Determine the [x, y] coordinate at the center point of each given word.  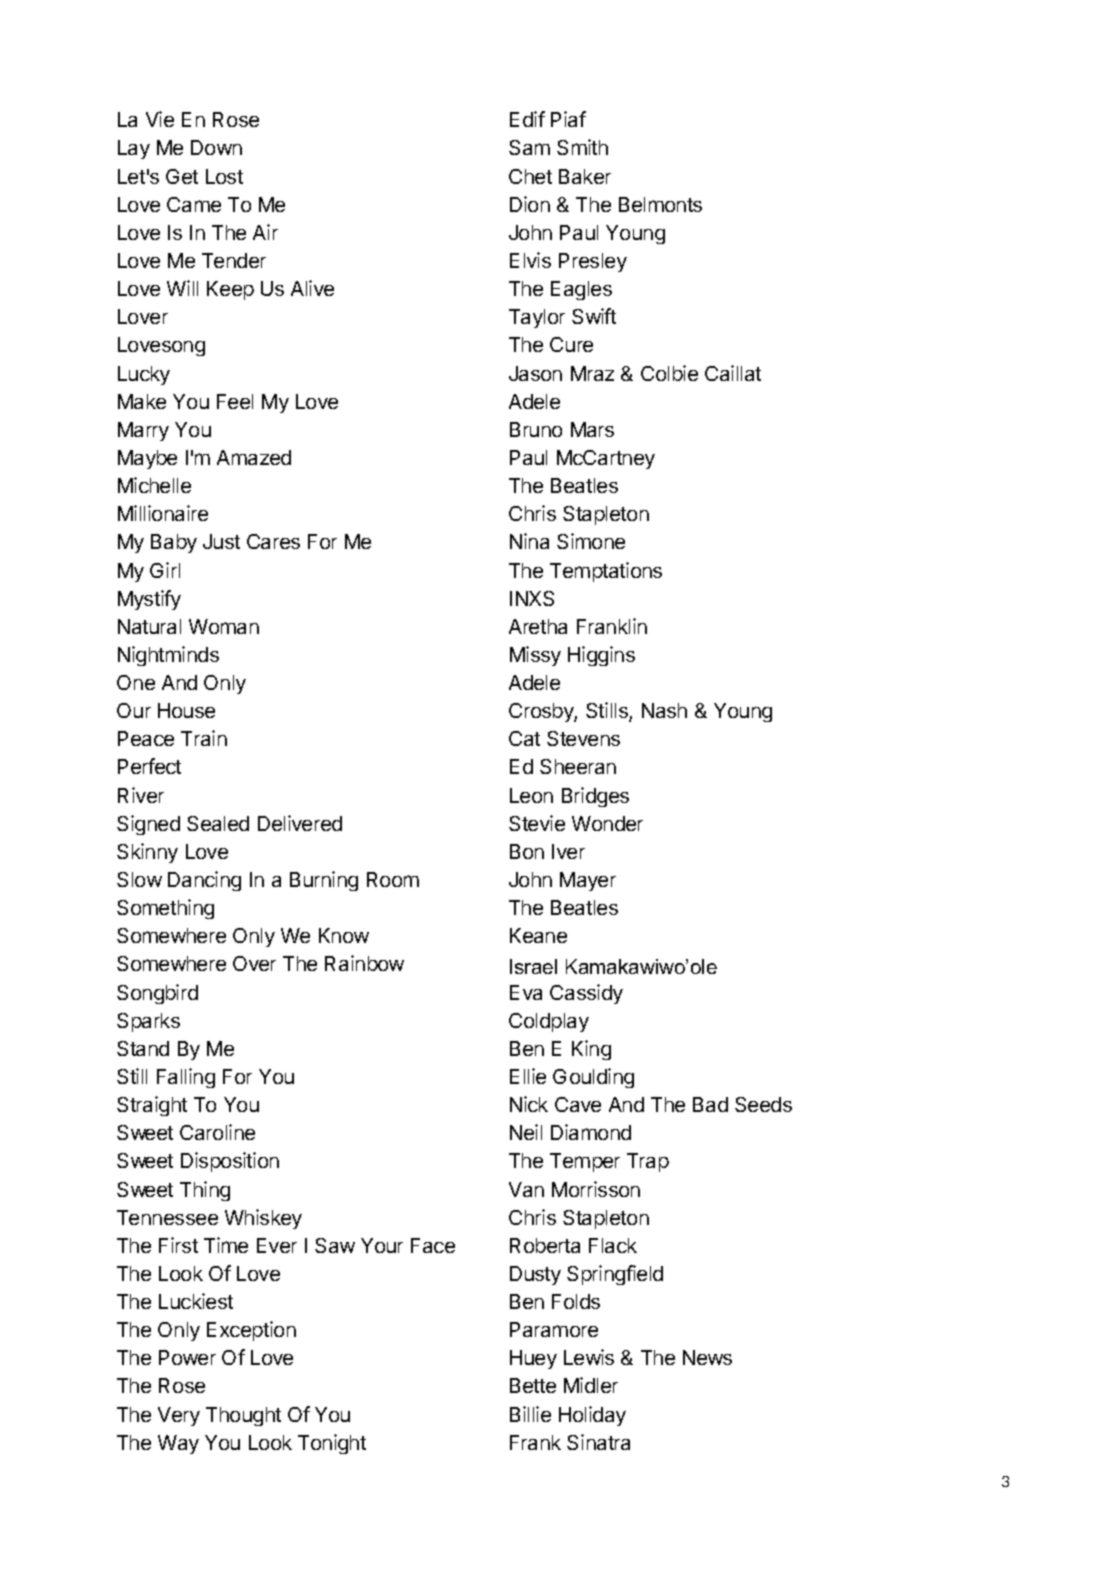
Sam [529, 147]
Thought [243, 1416]
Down [216, 147]
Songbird [157, 994]
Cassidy [586, 994]
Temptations [606, 572]
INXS [532, 598]
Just [221, 541]
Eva [526, 992]
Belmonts [660, 204]
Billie [530, 1414]
